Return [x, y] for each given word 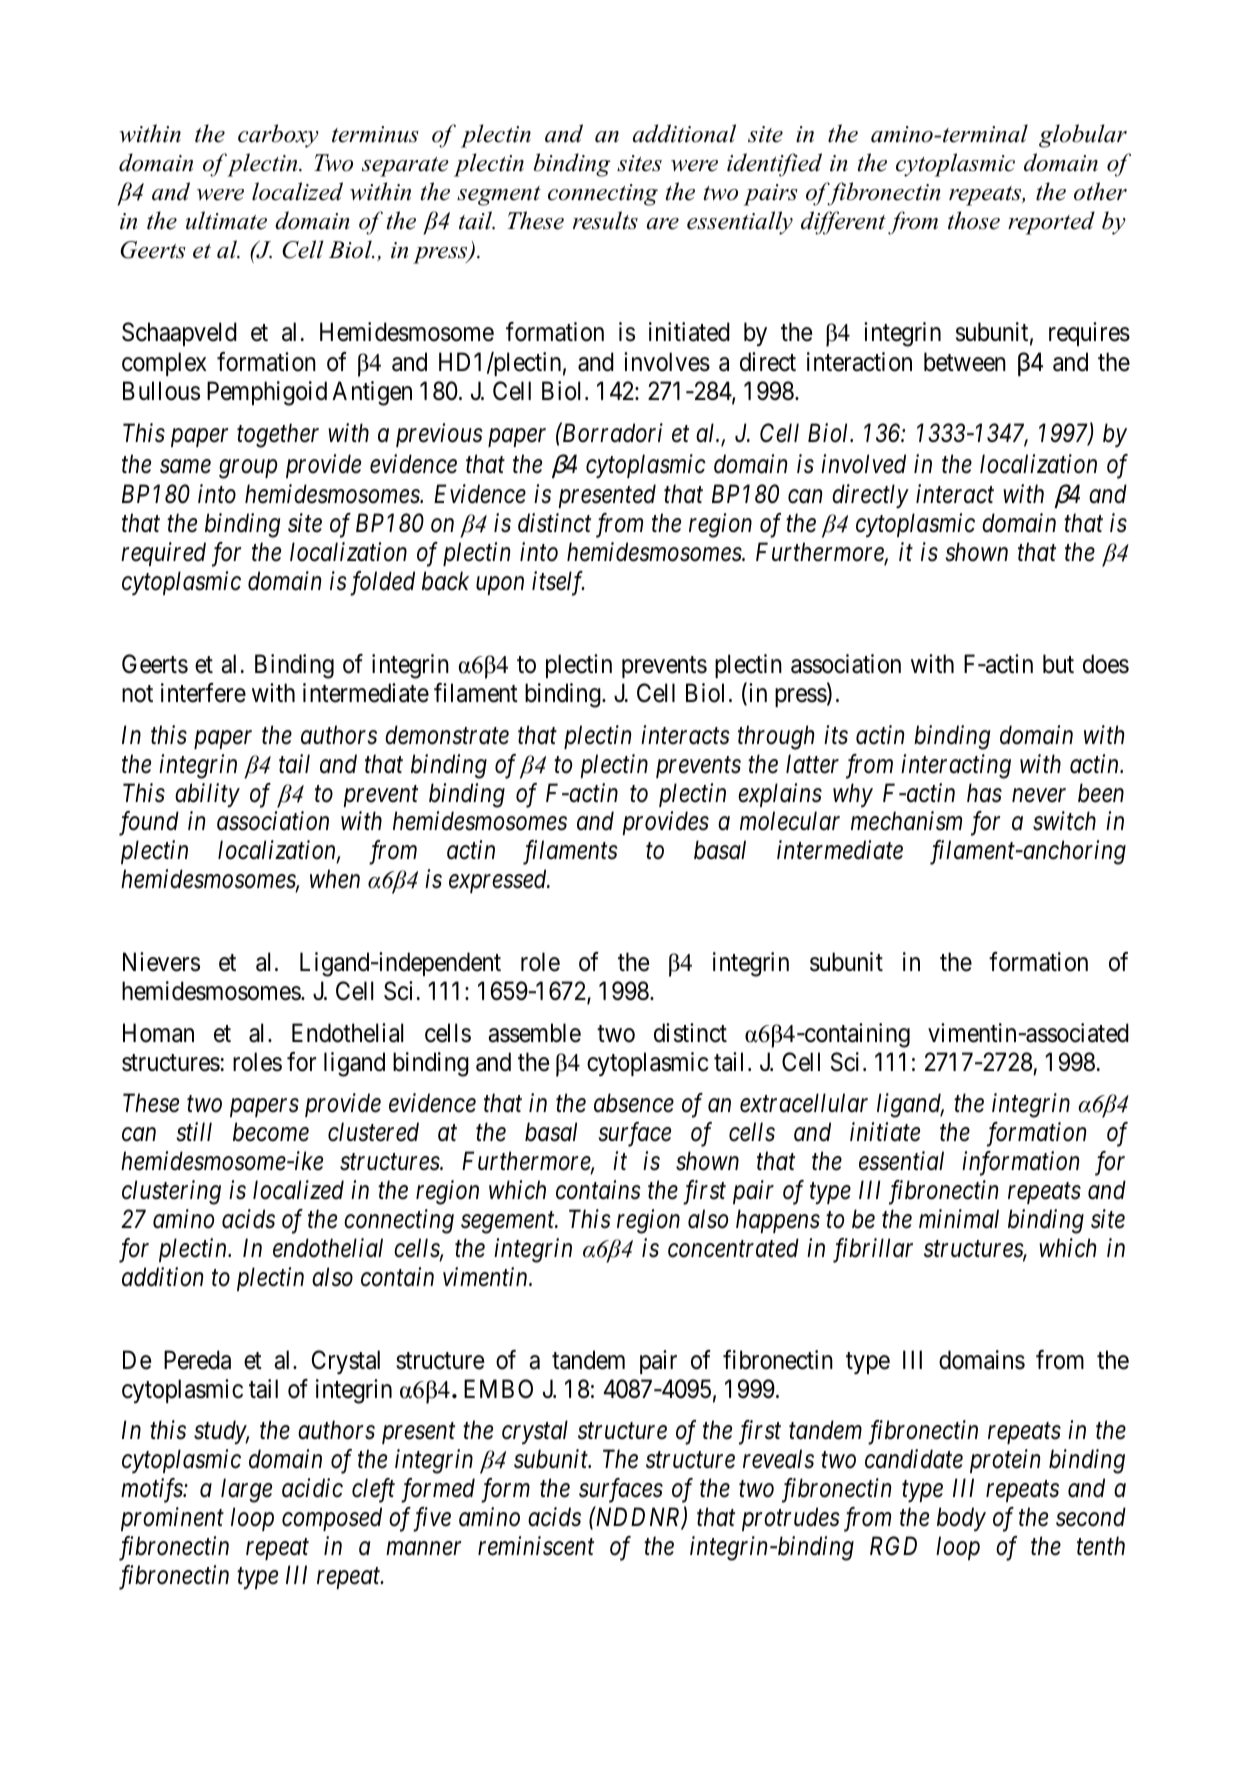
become [271, 1132]
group [248, 469]
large [246, 1490]
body [961, 1519]
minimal [959, 1219]
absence [634, 1103]
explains [780, 795]
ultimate [226, 220]
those [974, 220]
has [984, 793]
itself [558, 583]
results [605, 220]
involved [863, 464]
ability [207, 795]
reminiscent [536, 1546]
